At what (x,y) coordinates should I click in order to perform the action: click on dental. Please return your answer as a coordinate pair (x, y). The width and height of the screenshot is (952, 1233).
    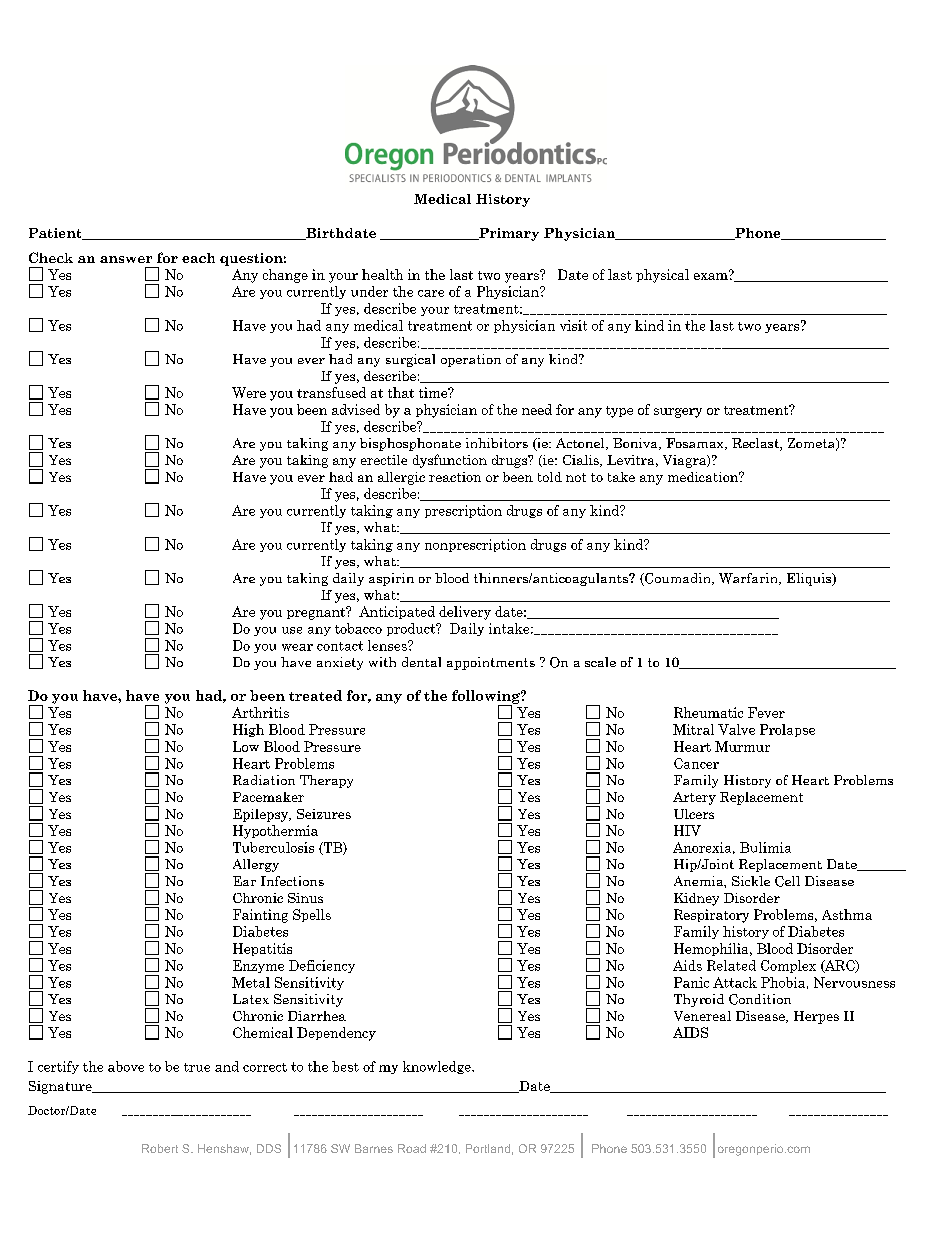
    Looking at the image, I should click on (421, 662).
